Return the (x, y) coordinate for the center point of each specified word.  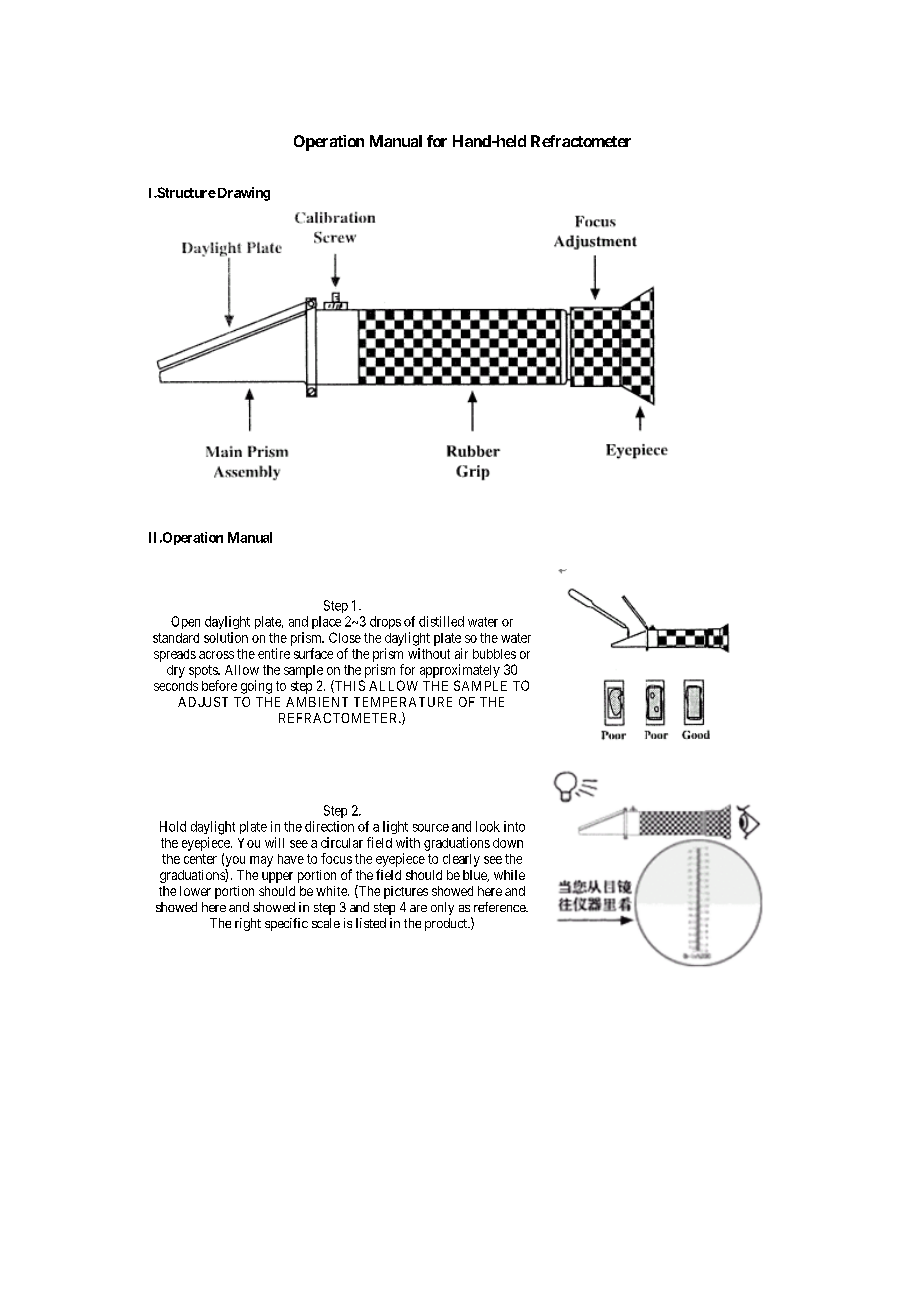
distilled (441, 621)
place (326, 622)
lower (195, 891)
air (461, 653)
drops (385, 622)
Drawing (242, 194)
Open (185, 622)
